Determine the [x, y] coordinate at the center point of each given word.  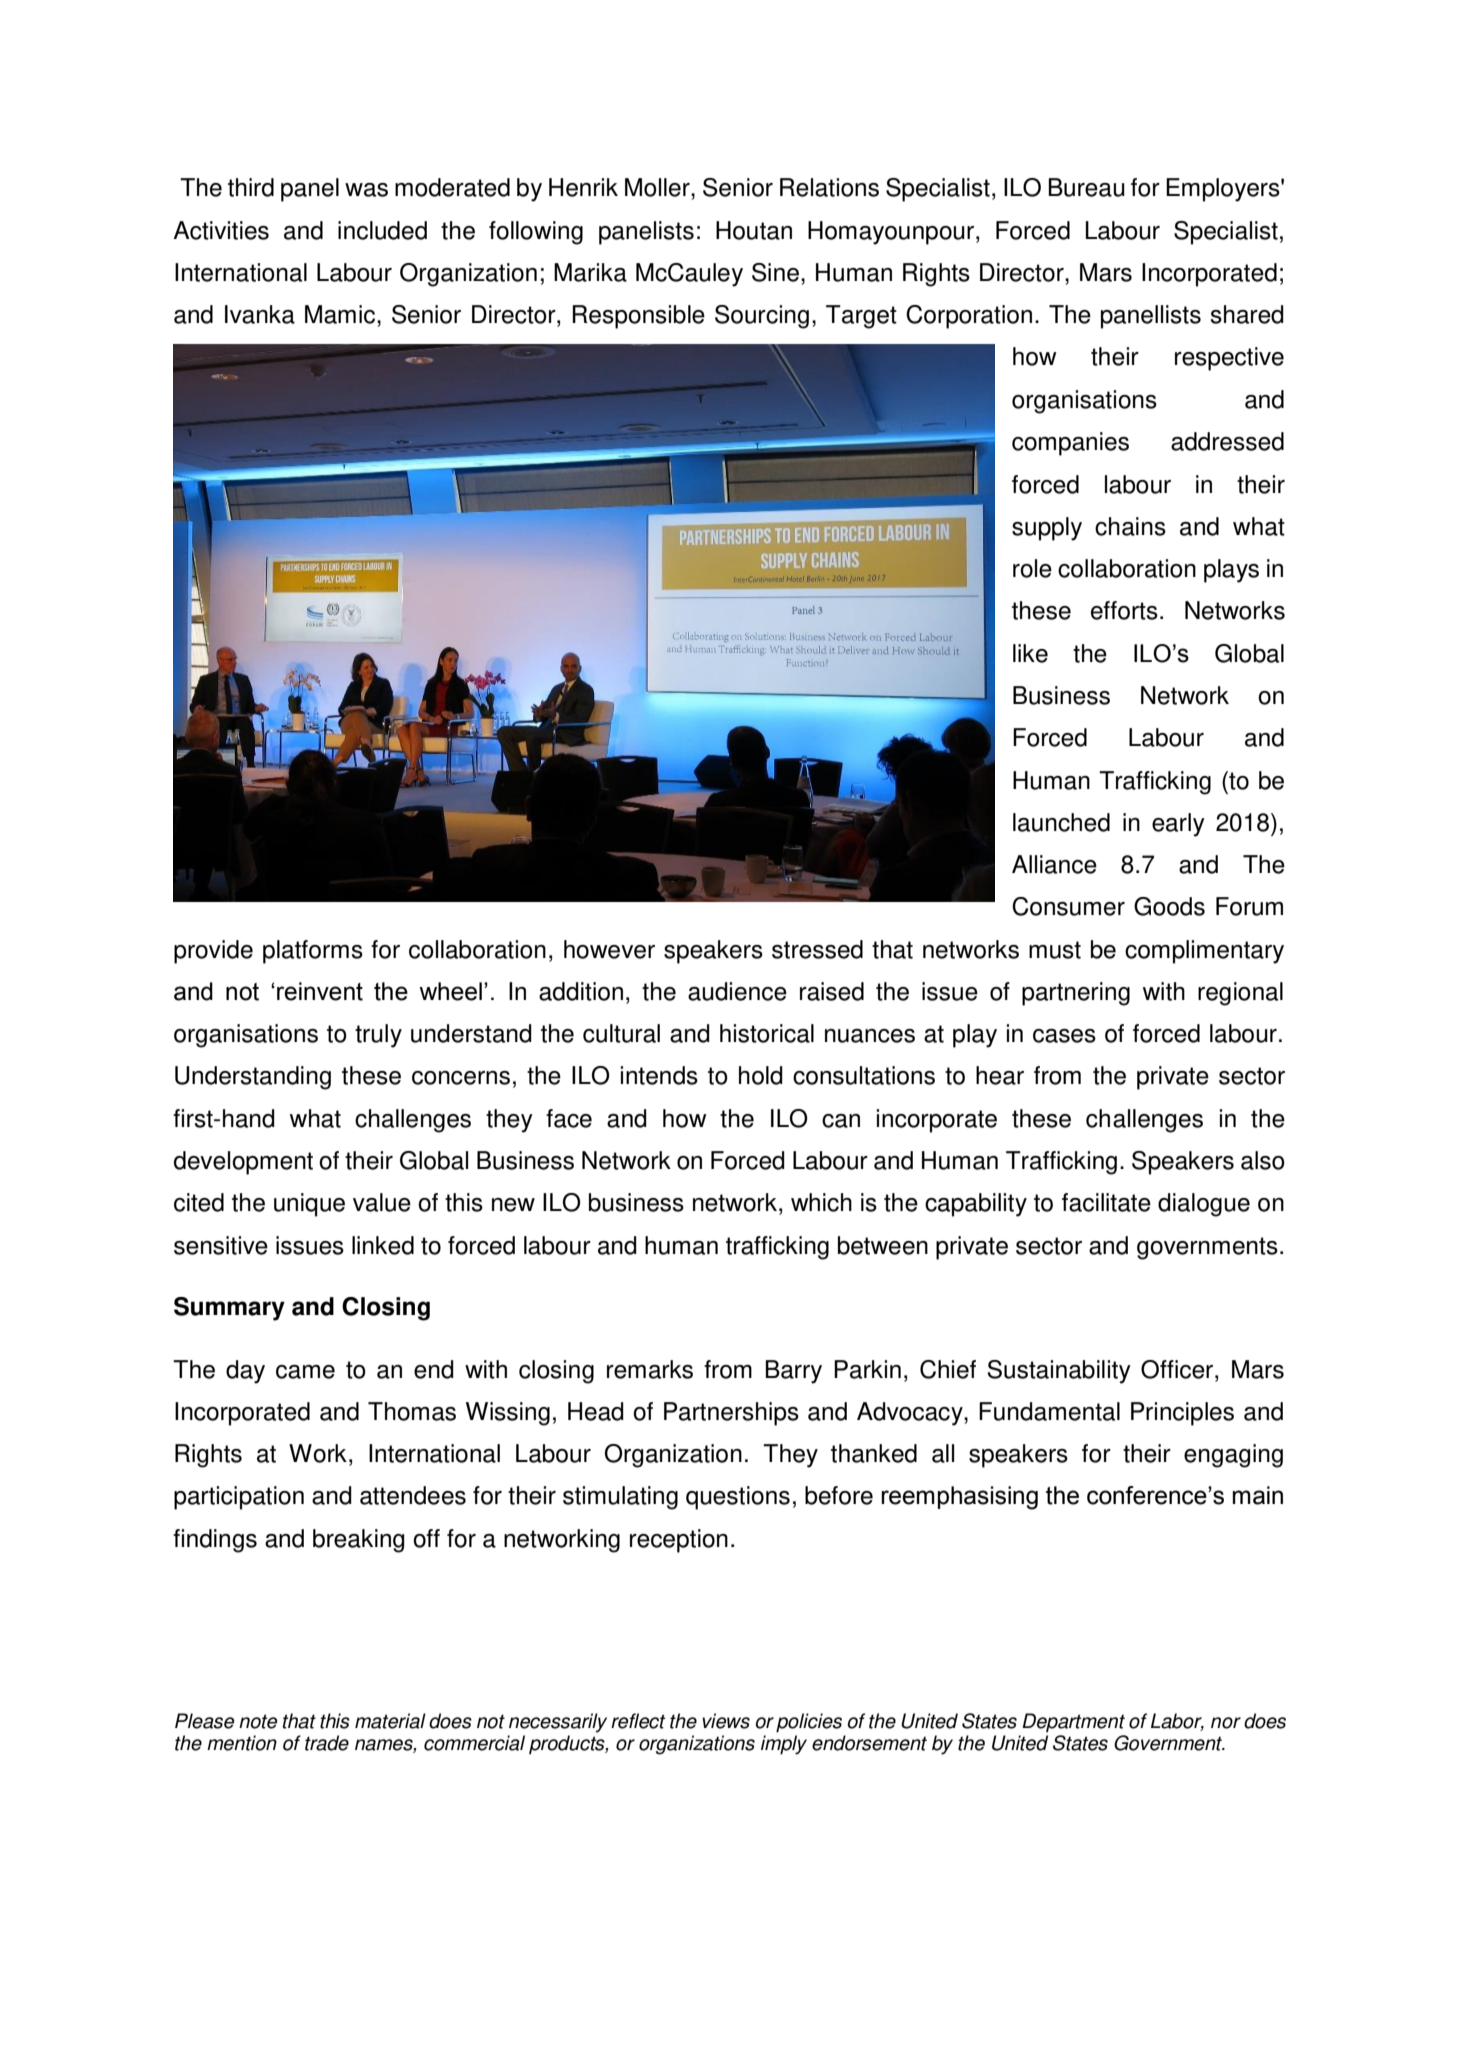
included [382, 230]
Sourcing [762, 317]
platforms [313, 952]
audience [737, 991]
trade [327, 1743]
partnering [1076, 994]
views [726, 1721]
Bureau [1087, 187]
